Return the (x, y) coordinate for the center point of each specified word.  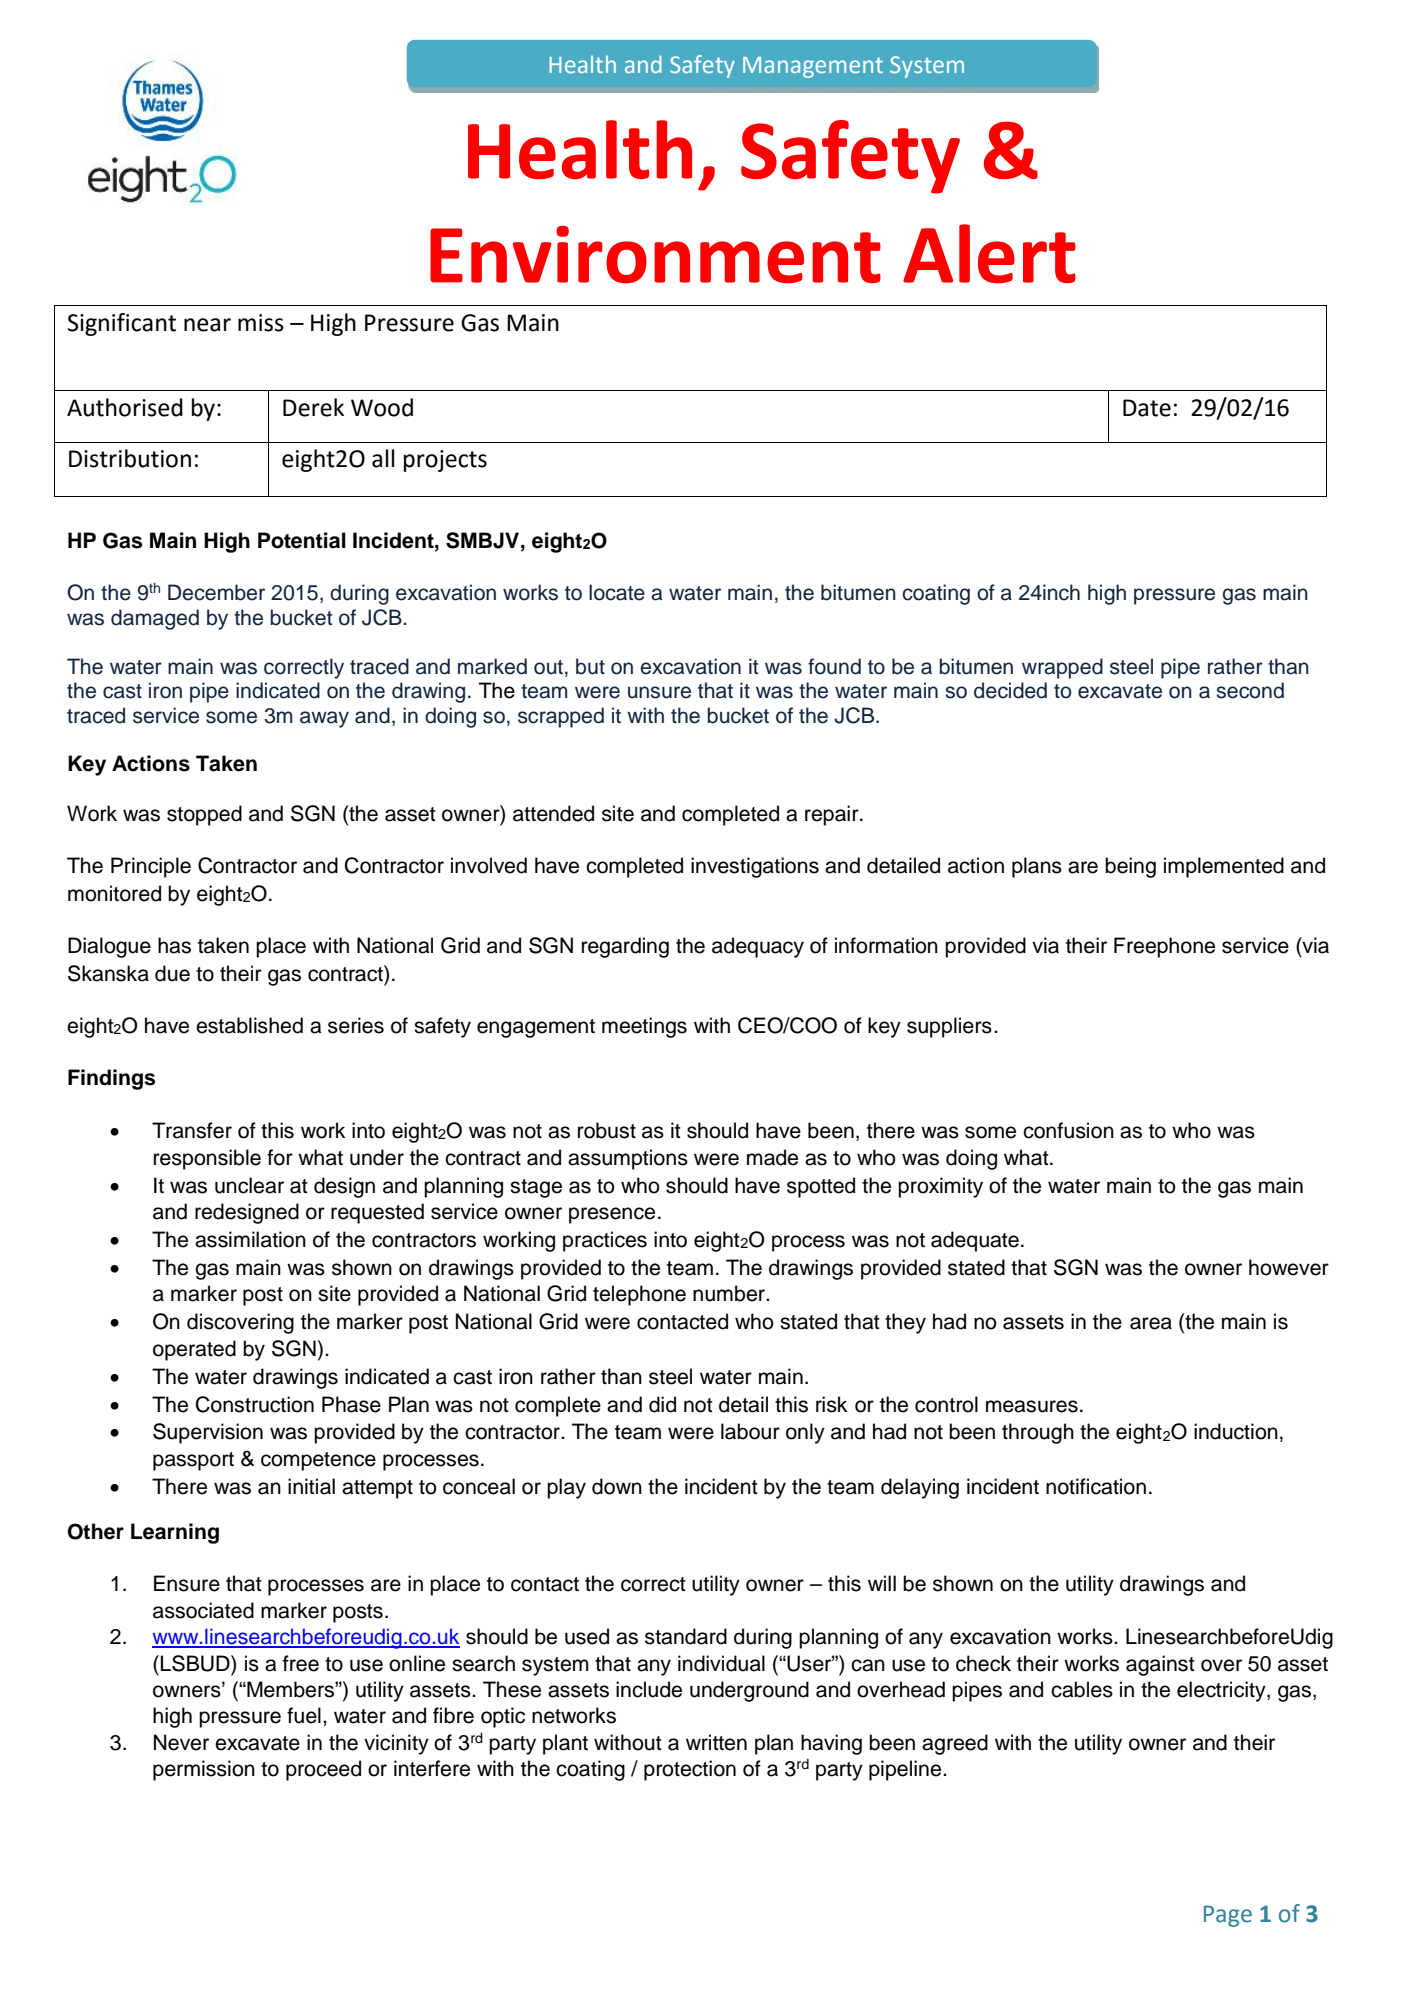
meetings (644, 1027)
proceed (323, 1770)
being (1130, 867)
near (207, 325)
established (249, 1025)
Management (813, 67)
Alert (989, 254)
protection (690, 1770)
